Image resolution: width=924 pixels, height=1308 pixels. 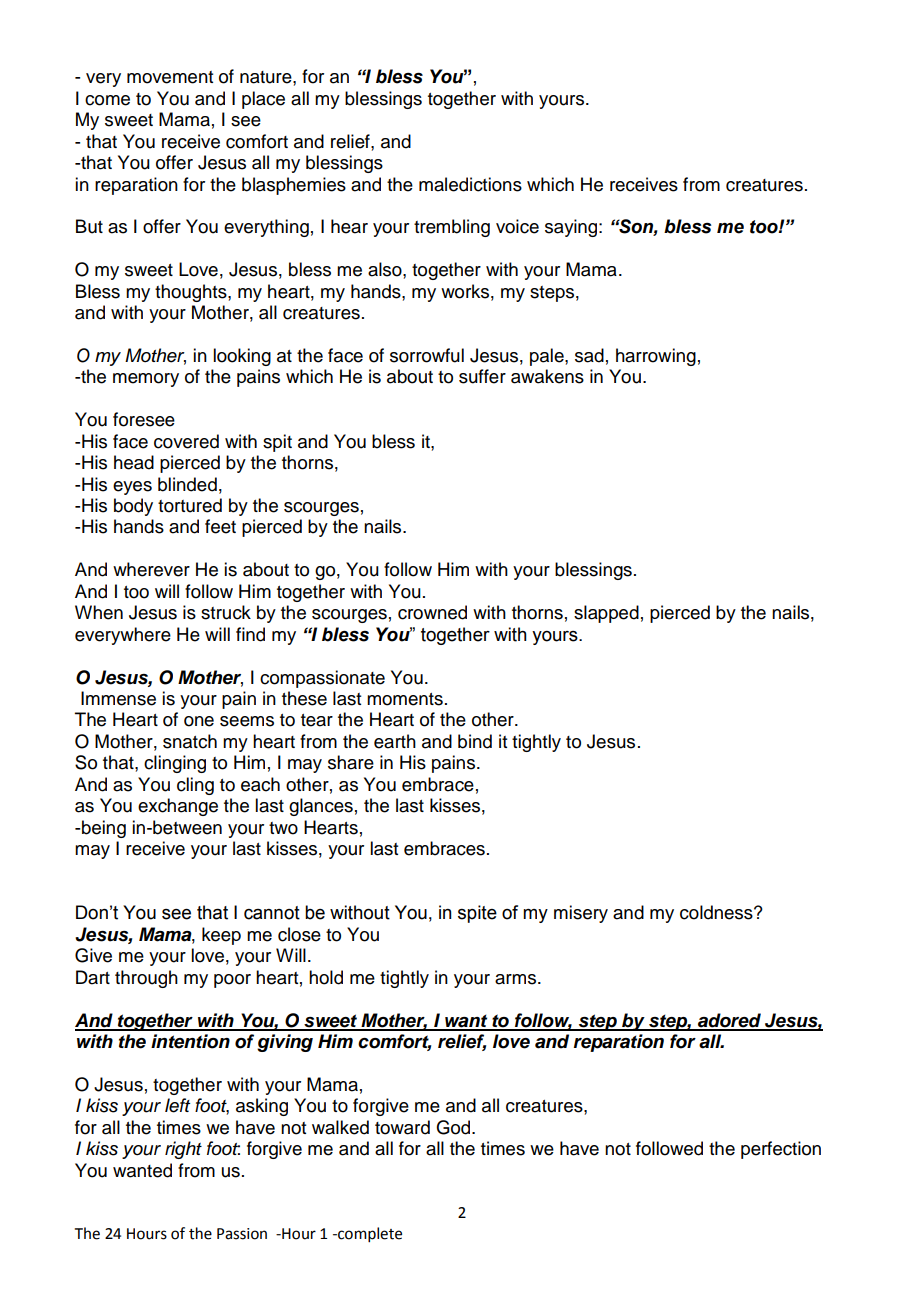 What do you see at coordinates (581, 914) in the document?
I see `misery` at bounding box center [581, 914].
